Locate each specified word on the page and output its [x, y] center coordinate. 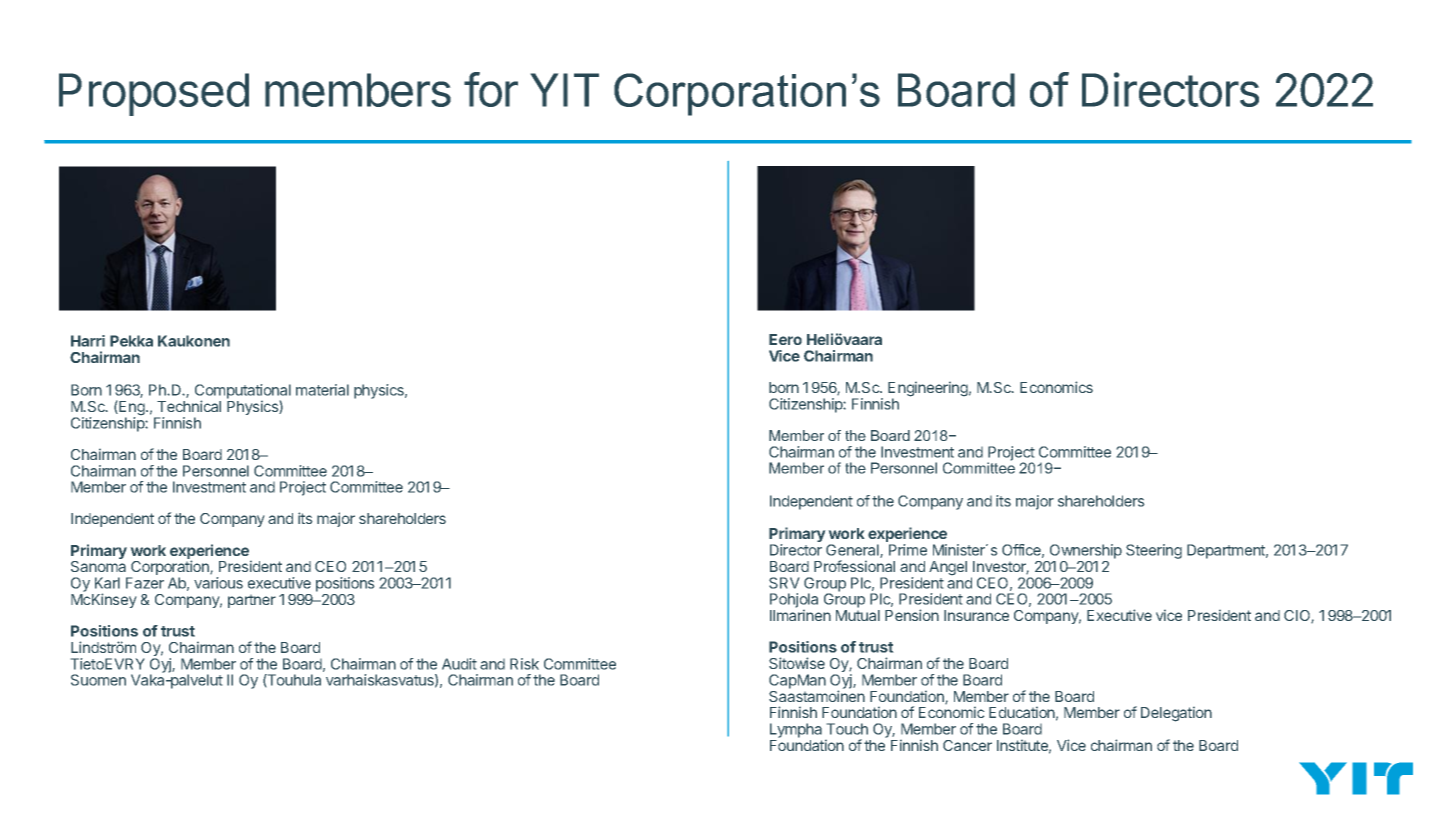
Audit [459, 664]
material [322, 390]
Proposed [154, 94]
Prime [908, 550]
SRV [784, 583]
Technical [189, 406]
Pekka [131, 341]
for [491, 89]
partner [252, 601]
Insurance [976, 615]
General [853, 551]
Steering [1154, 551]
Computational [243, 392]
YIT [565, 90]
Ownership [1086, 551]
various [218, 583]
